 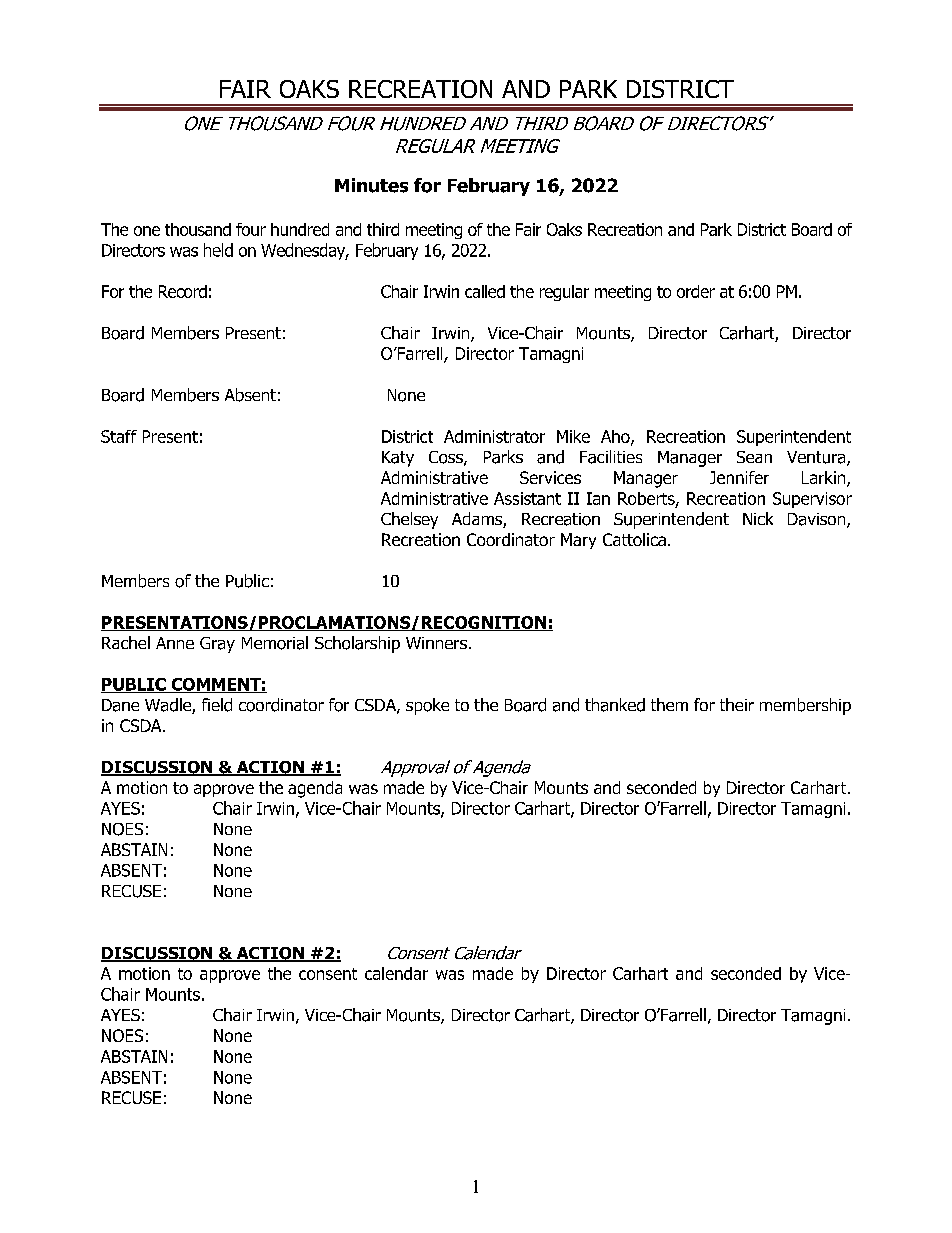 What do you see at coordinates (217, 705) in the image?
I see `field` at bounding box center [217, 705].
